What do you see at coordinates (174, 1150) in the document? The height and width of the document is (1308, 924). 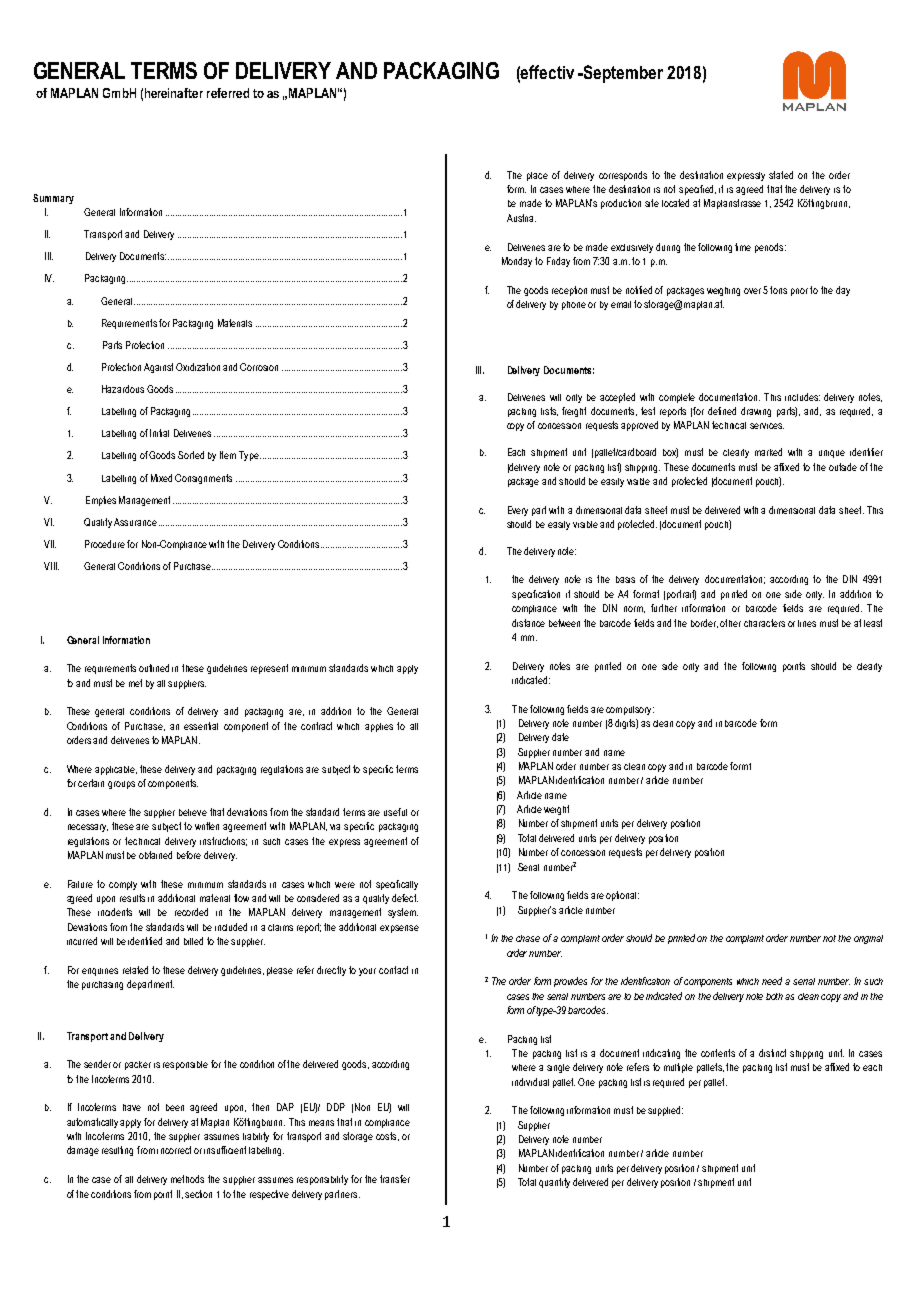 I see `incorrect` at bounding box center [174, 1150].
